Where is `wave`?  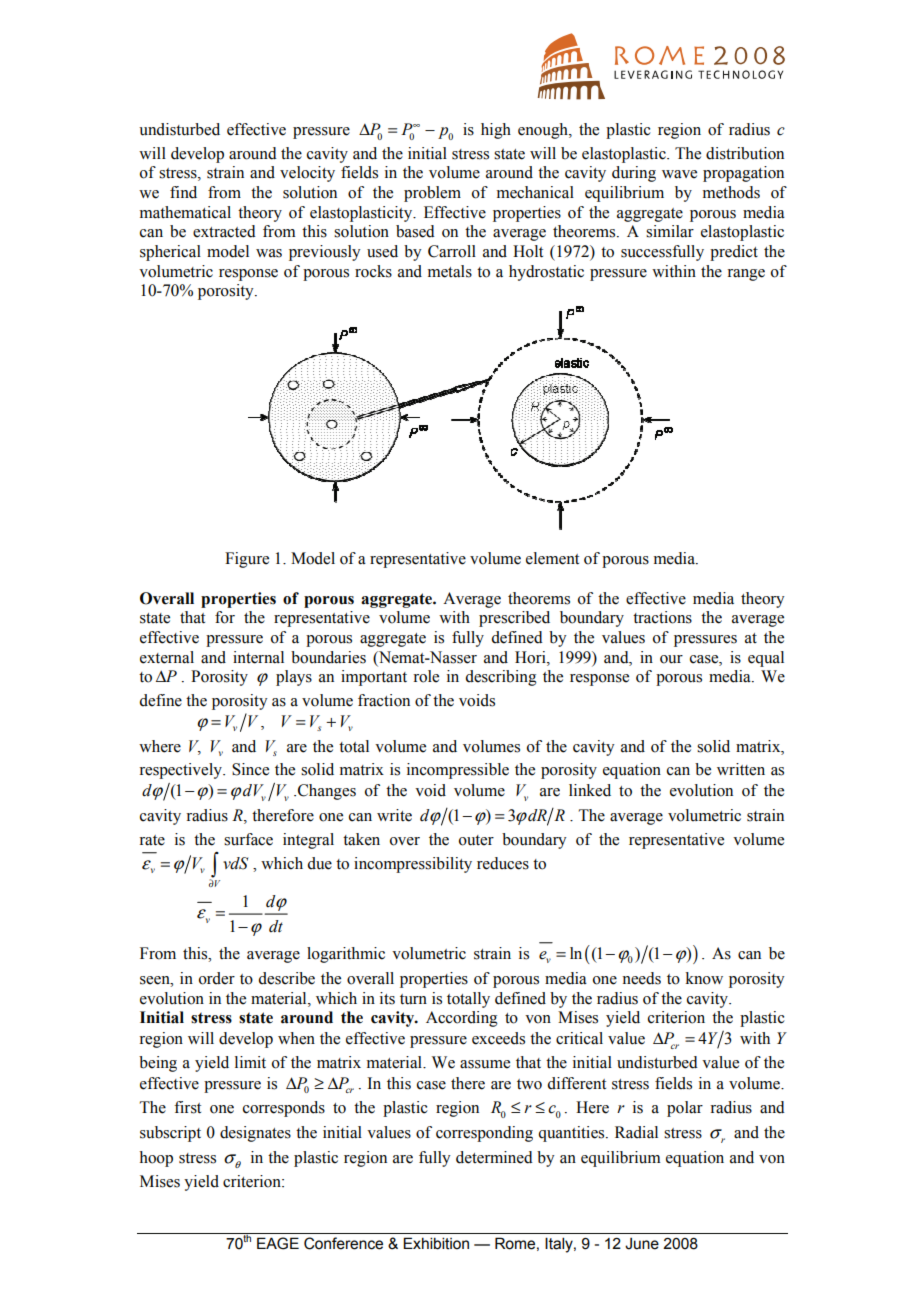 wave is located at coordinates (679, 174).
